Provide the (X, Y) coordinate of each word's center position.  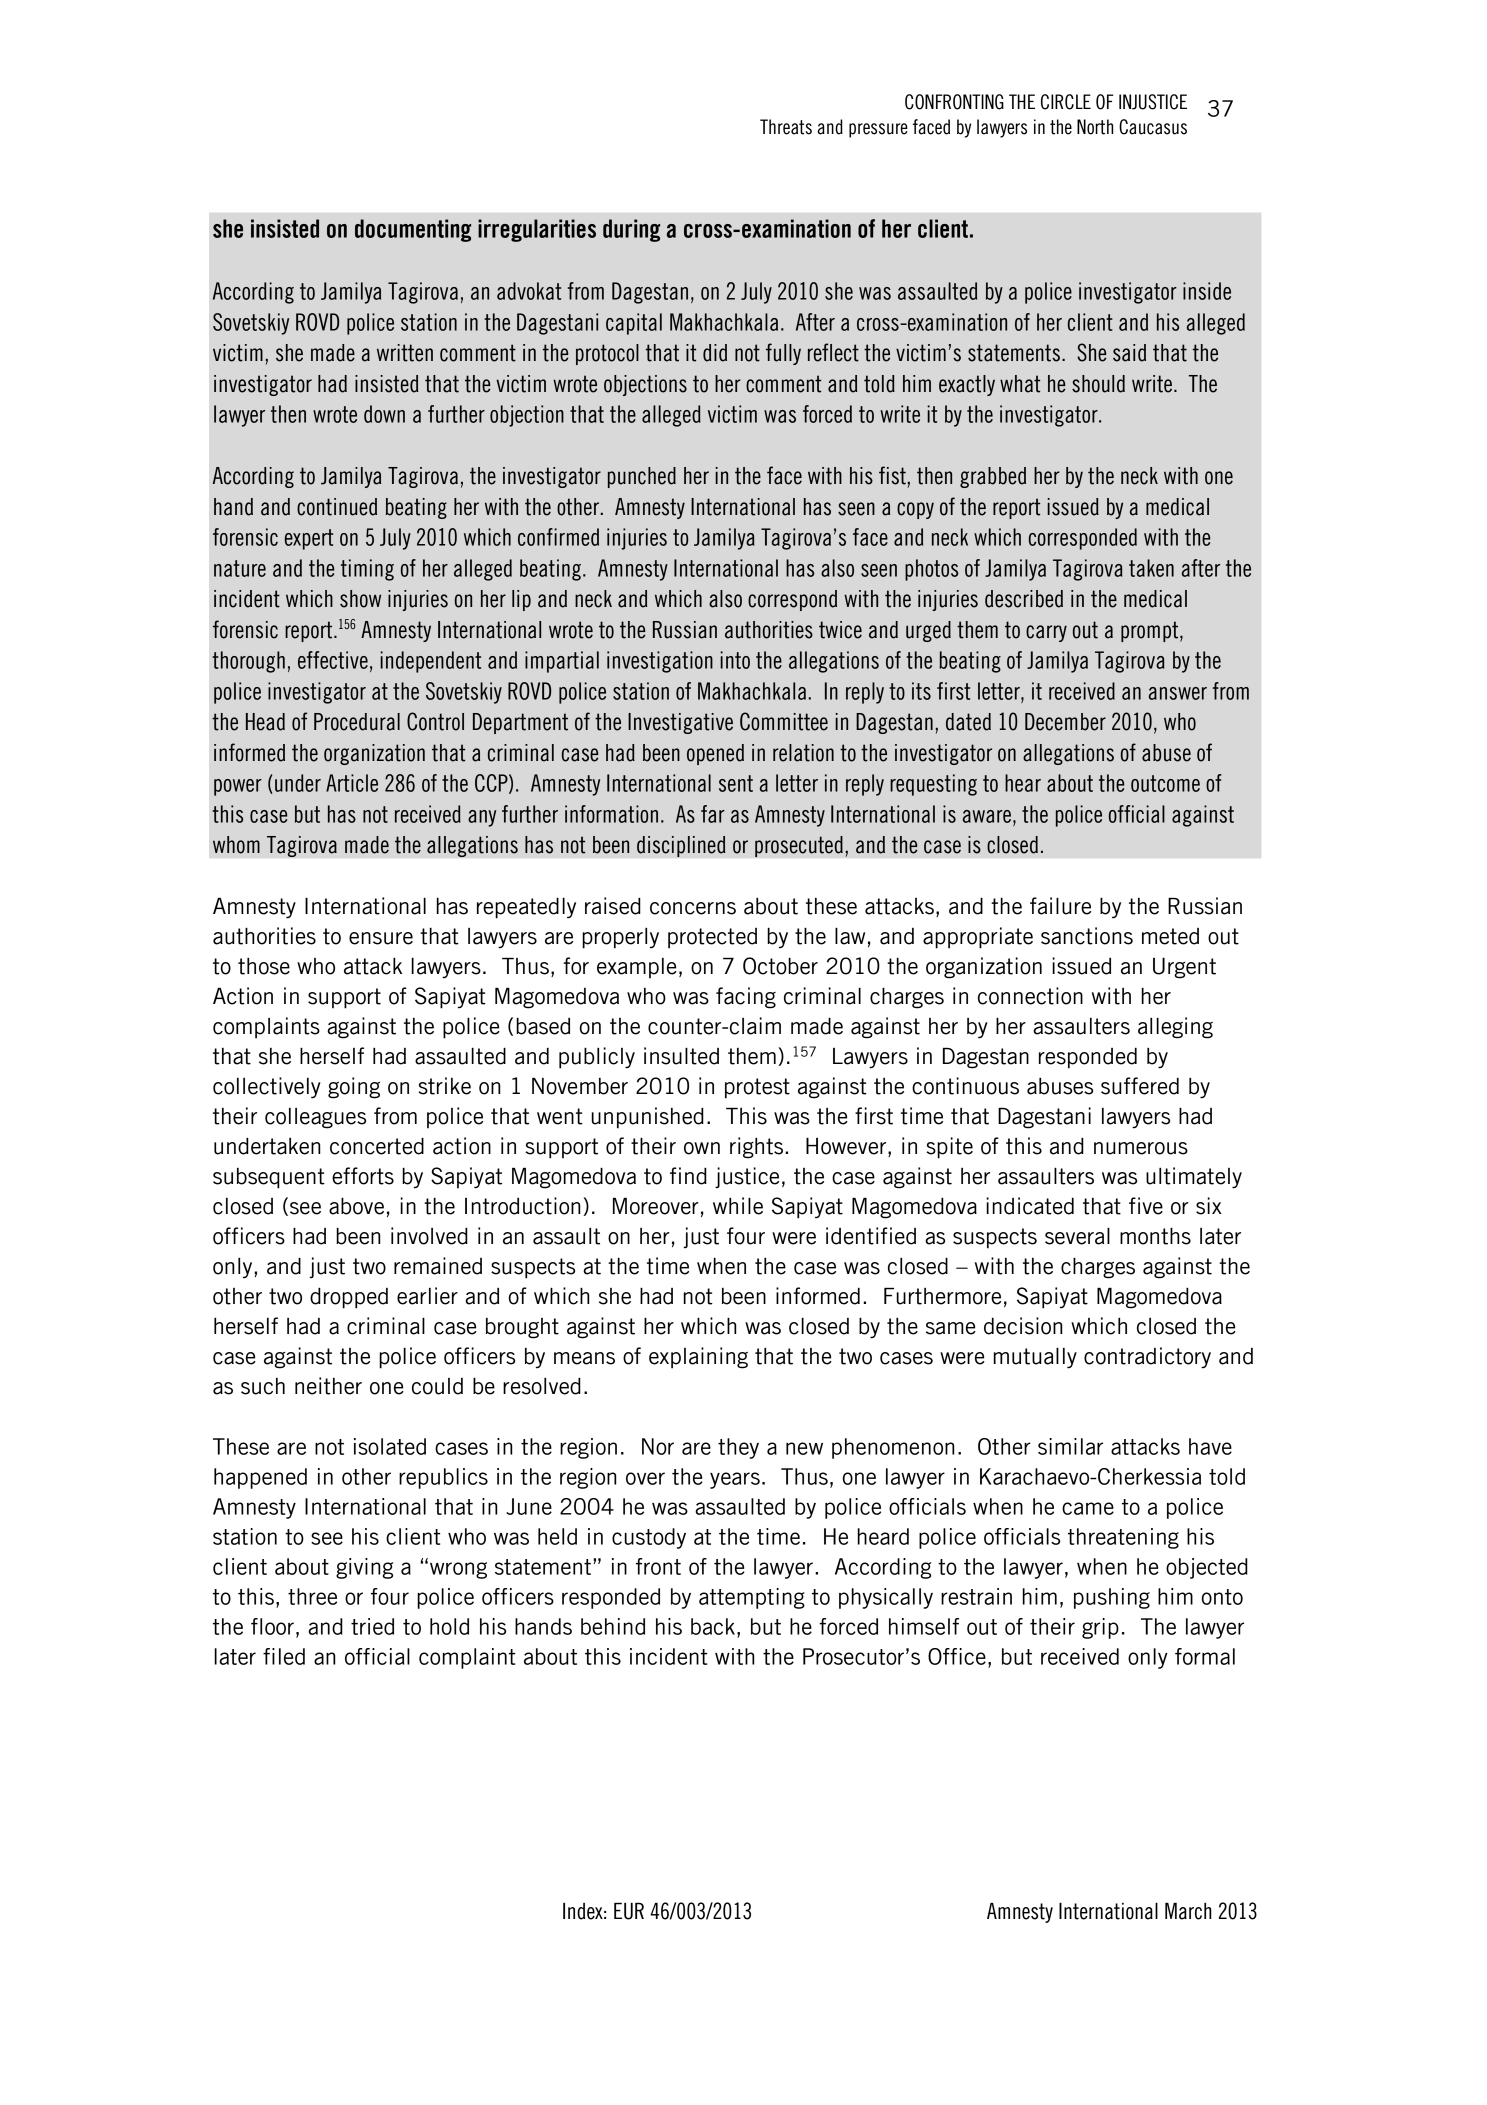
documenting (413, 230)
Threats (786, 127)
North (1095, 127)
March (1188, 1911)
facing (746, 998)
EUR (629, 1911)
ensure (381, 938)
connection (1030, 996)
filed (284, 1656)
